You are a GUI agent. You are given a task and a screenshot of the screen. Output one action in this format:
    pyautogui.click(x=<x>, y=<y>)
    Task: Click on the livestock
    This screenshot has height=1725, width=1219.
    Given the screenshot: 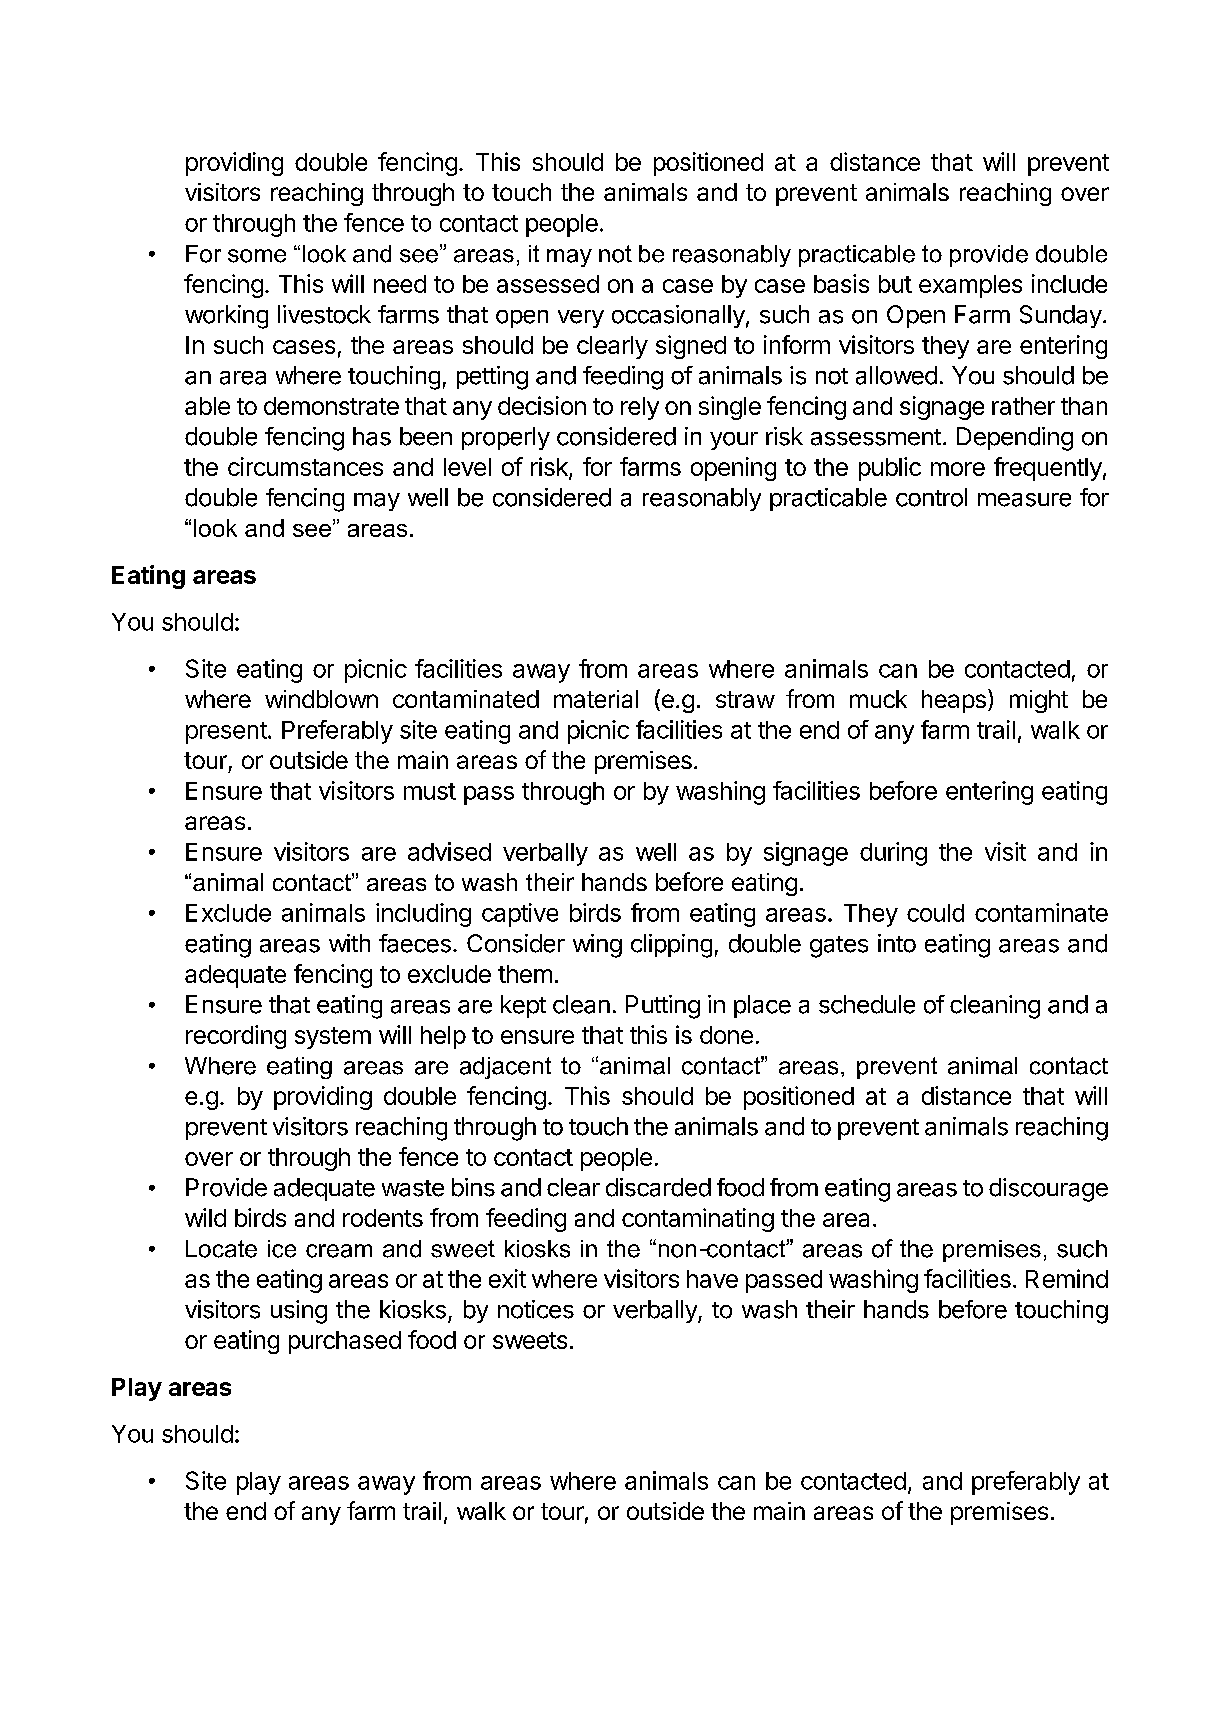 What is the action you would take?
    pyautogui.click(x=324, y=314)
